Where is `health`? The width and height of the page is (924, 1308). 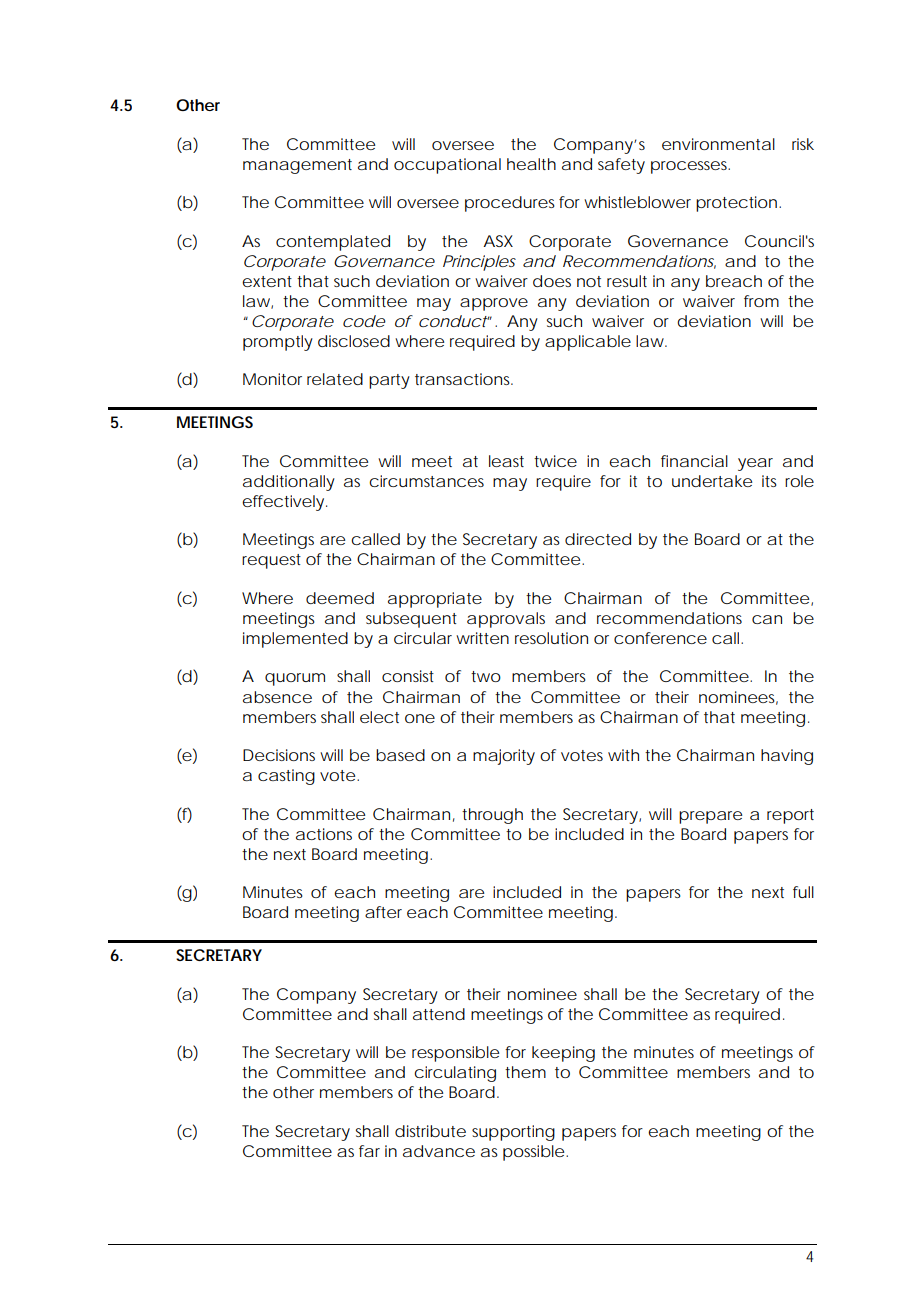 health is located at coordinates (531, 164).
